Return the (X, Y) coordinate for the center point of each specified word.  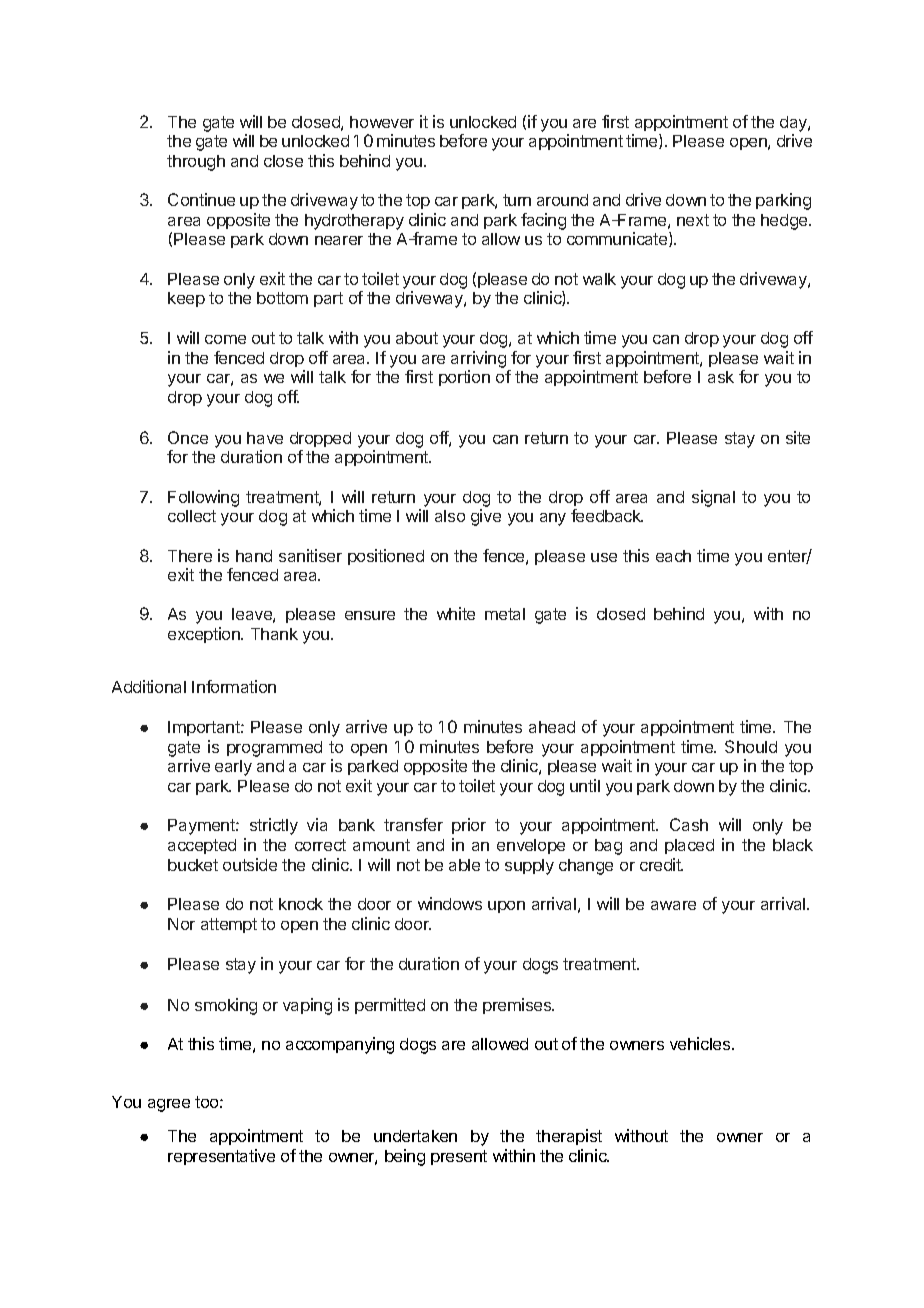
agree (169, 1105)
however (382, 122)
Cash (689, 824)
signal (713, 498)
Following (203, 498)
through (196, 163)
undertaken (415, 1136)
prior (469, 826)
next (693, 220)
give (486, 517)
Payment (202, 827)
